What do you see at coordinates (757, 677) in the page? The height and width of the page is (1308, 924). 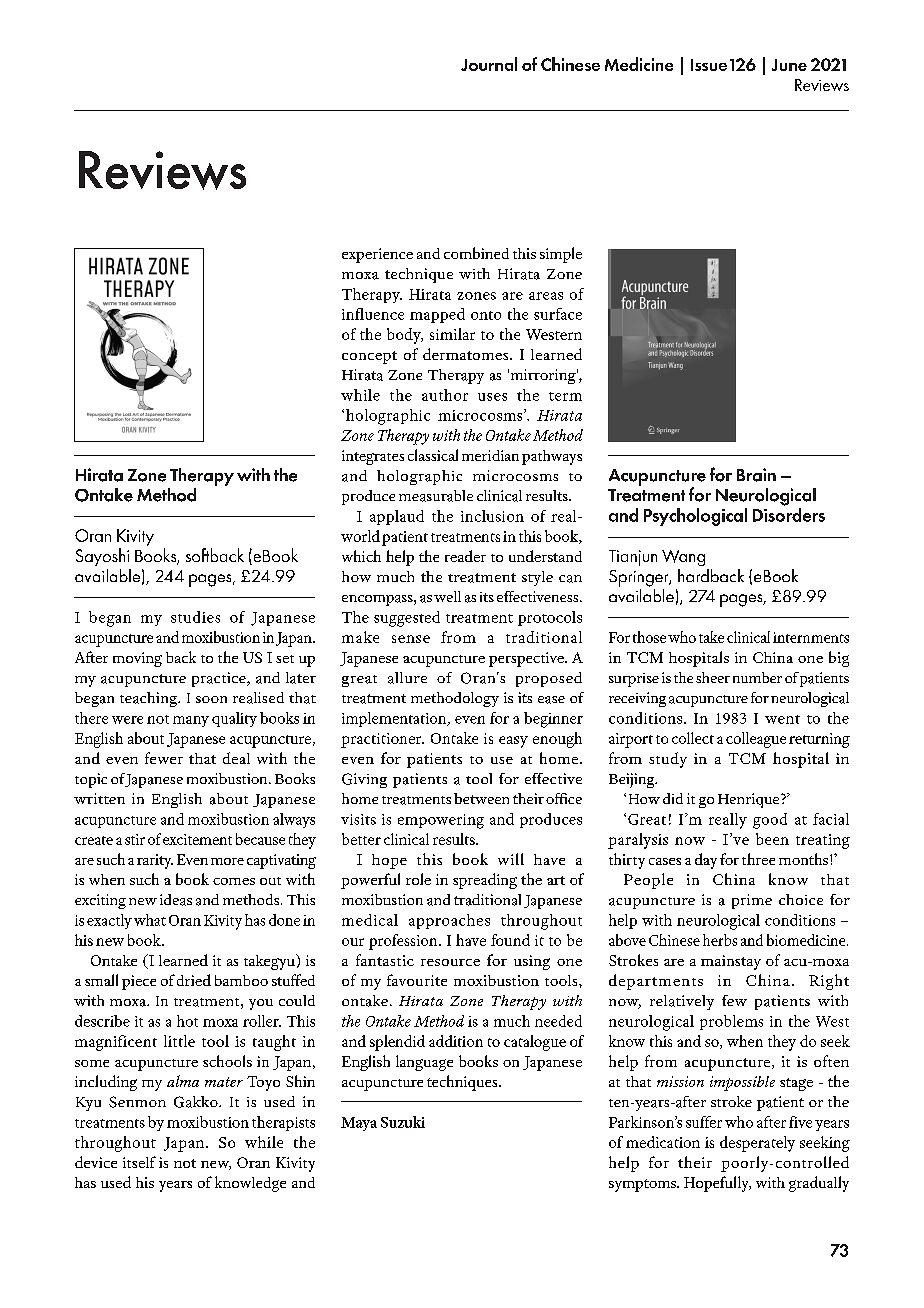 I see `number` at bounding box center [757, 677].
